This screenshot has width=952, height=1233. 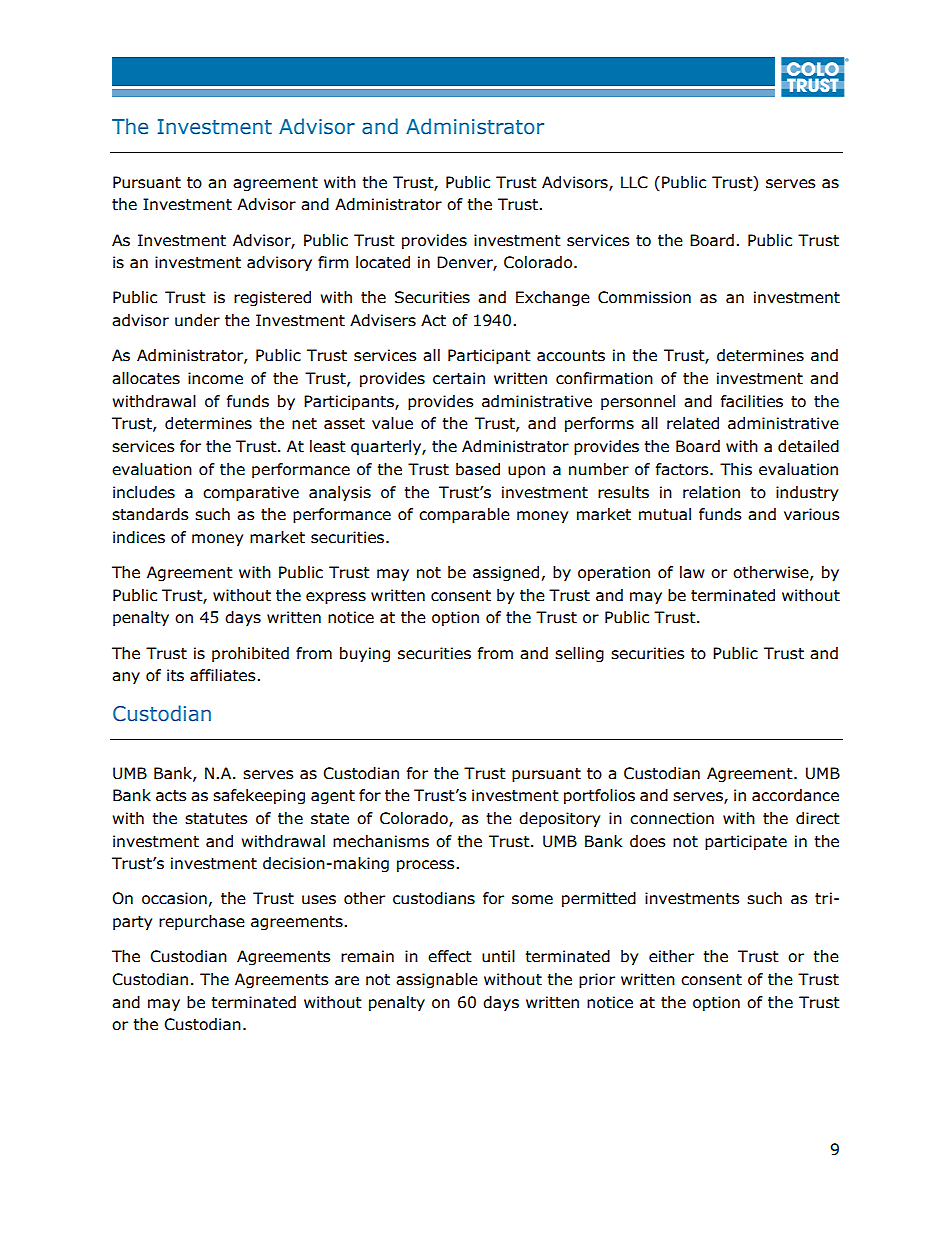 What do you see at coordinates (459, 378) in the screenshot?
I see `certain` at bounding box center [459, 378].
